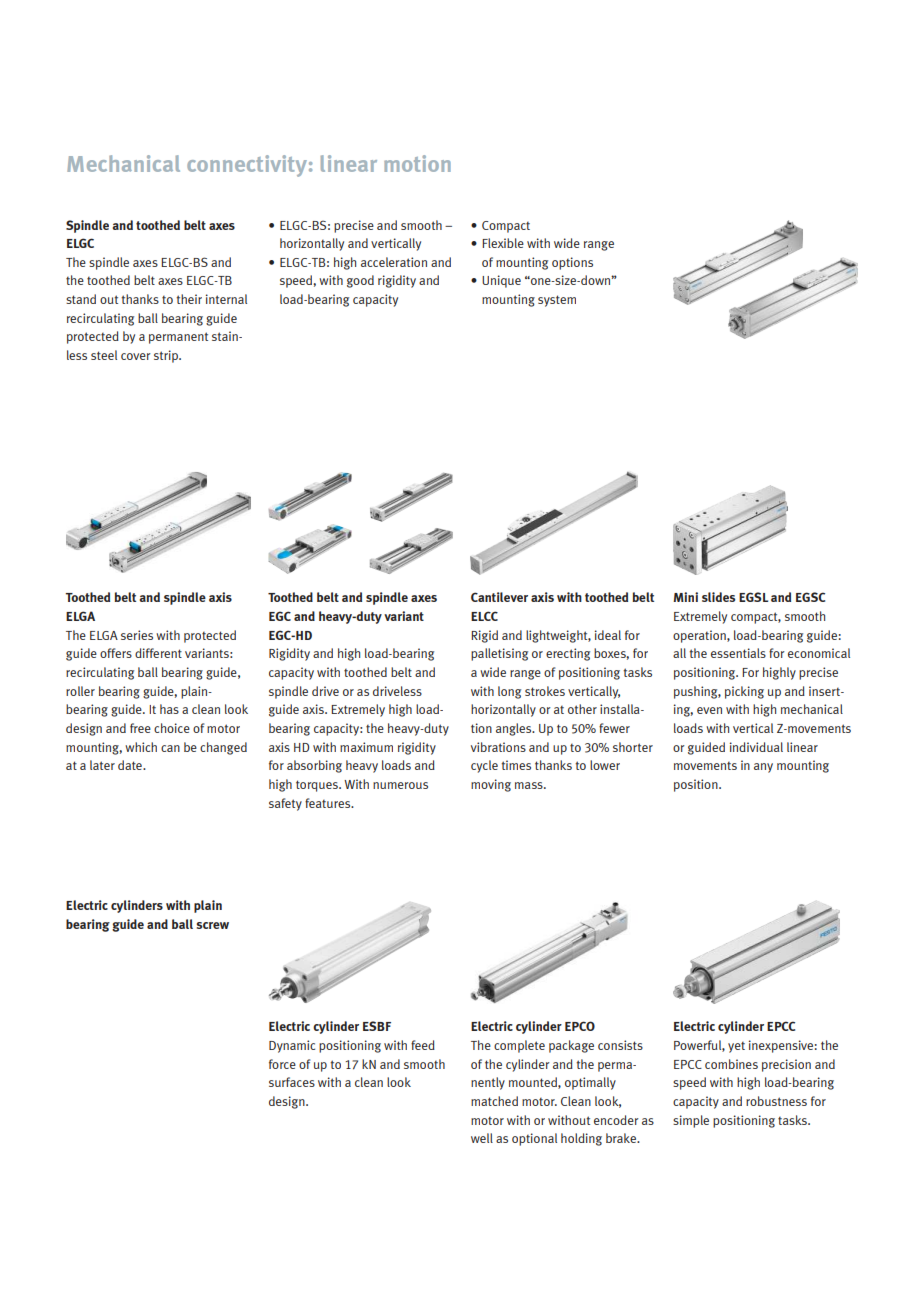 This document has height=1308, width=924. Describe the element at coordinates (509, 692) in the document. I see `long` at that location.
